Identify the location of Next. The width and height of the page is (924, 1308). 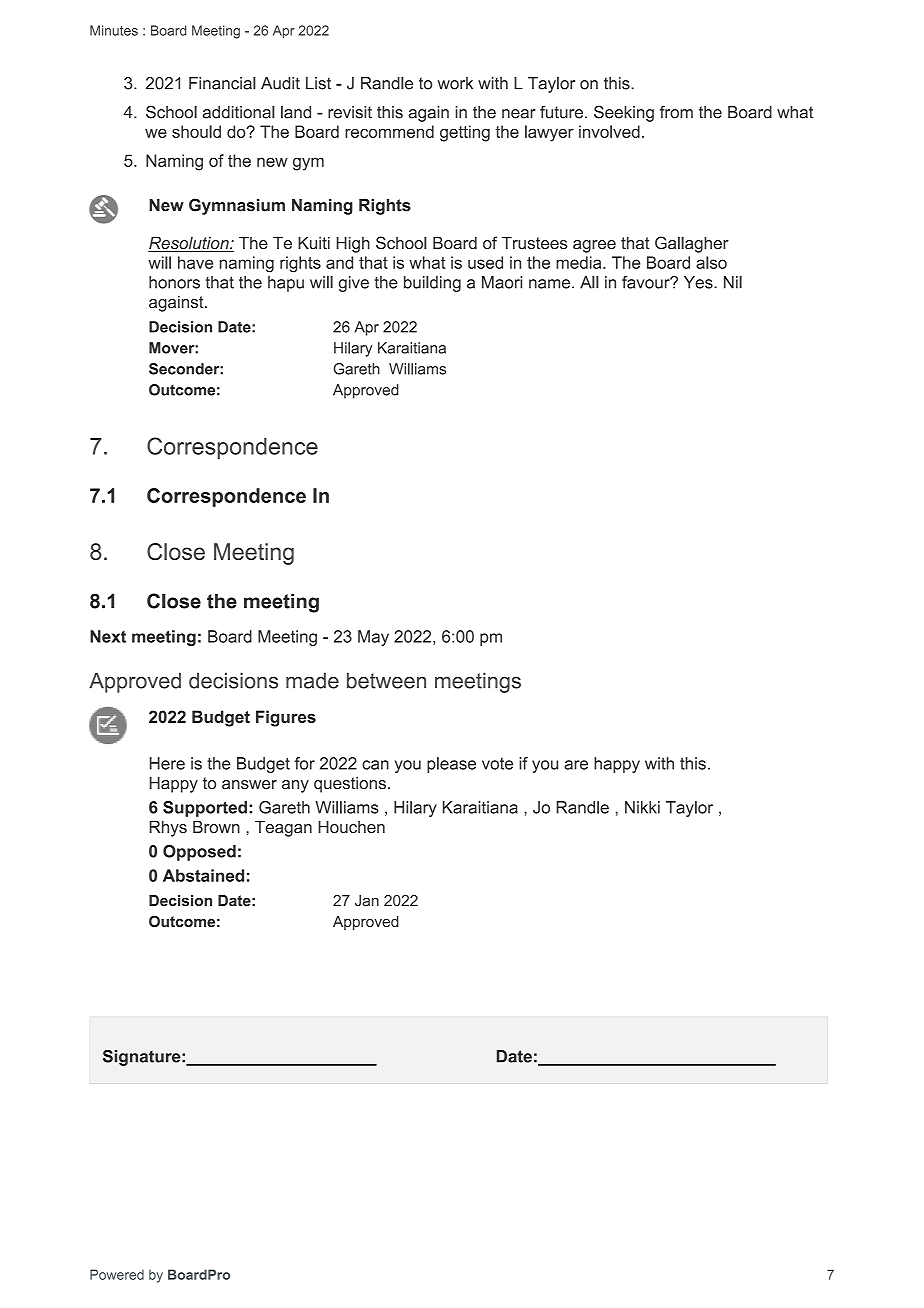
(108, 636).
